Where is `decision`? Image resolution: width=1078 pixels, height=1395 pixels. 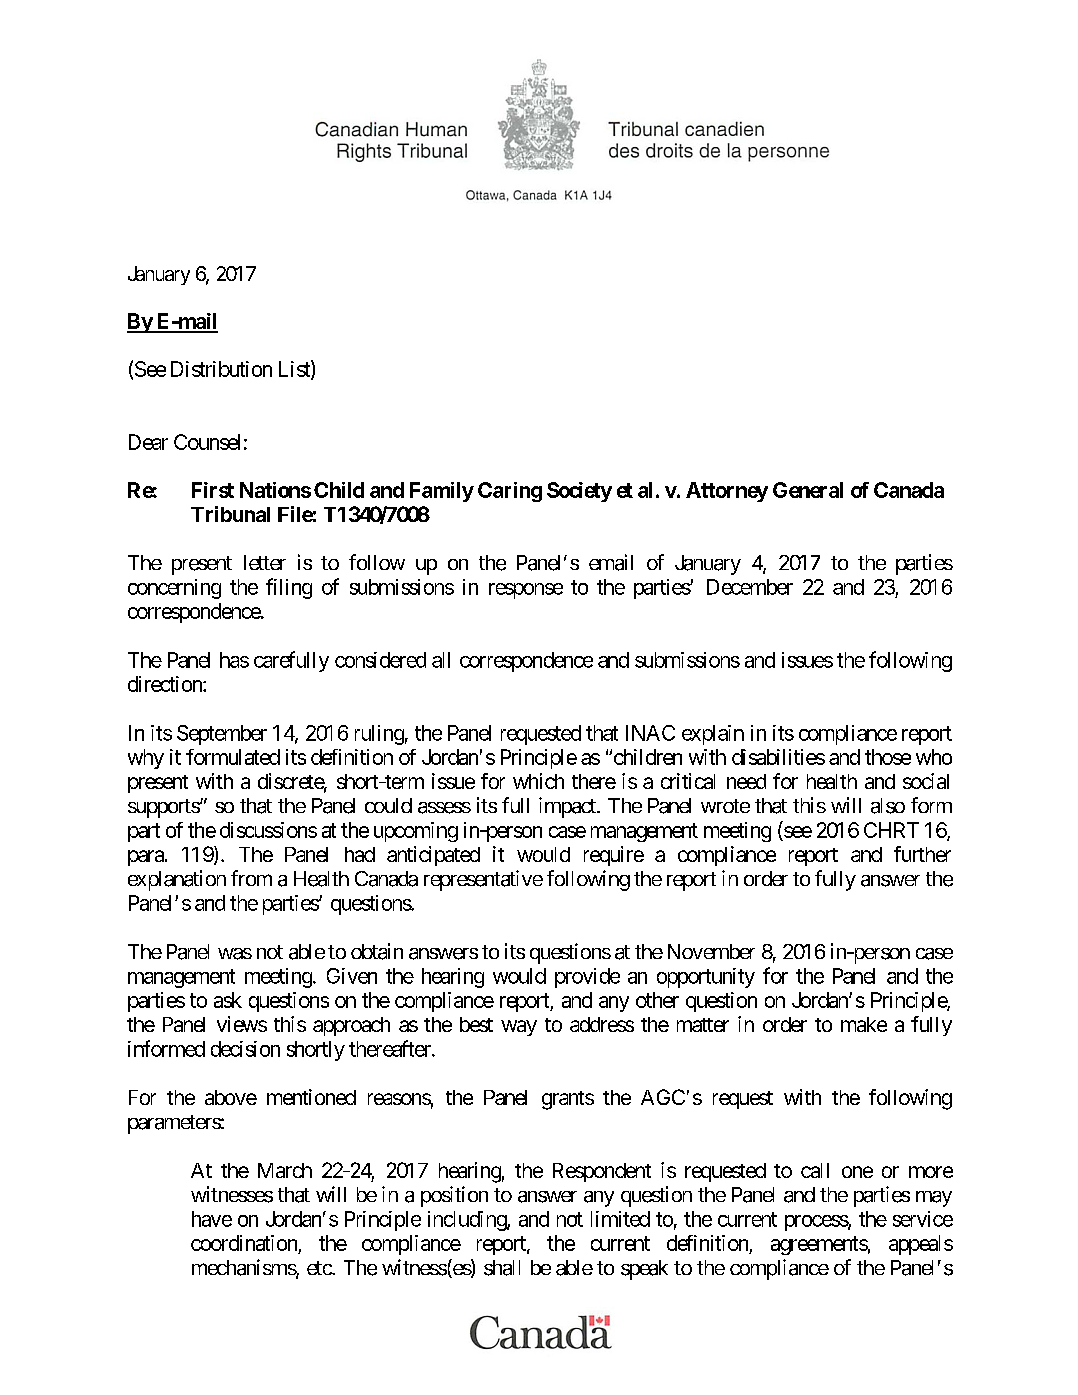
decision is located at coordinates (245, 1049).
